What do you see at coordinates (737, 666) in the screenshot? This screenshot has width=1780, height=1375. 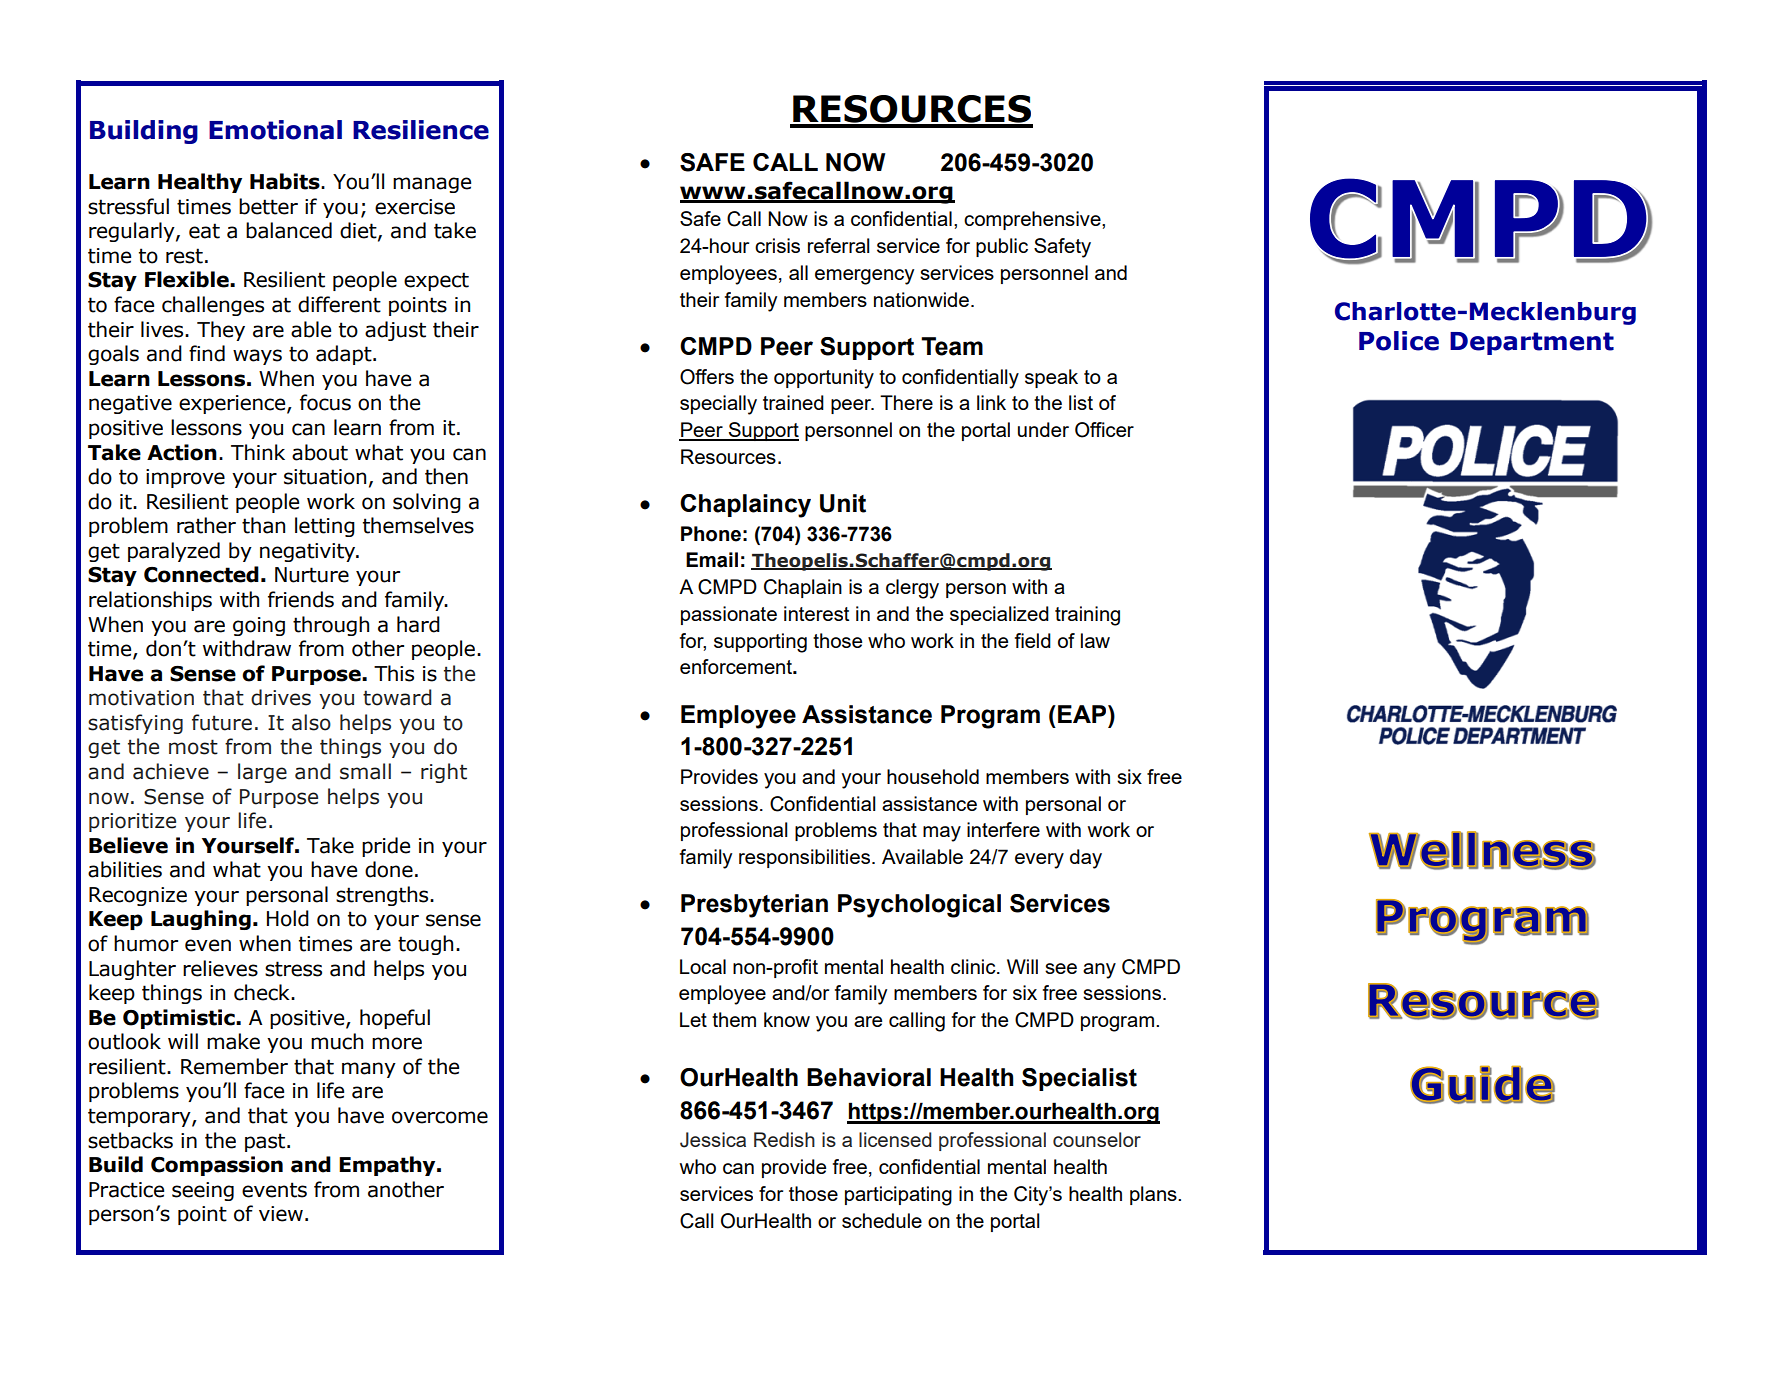 I see `enforcement` at bounding box center [737, 666].
